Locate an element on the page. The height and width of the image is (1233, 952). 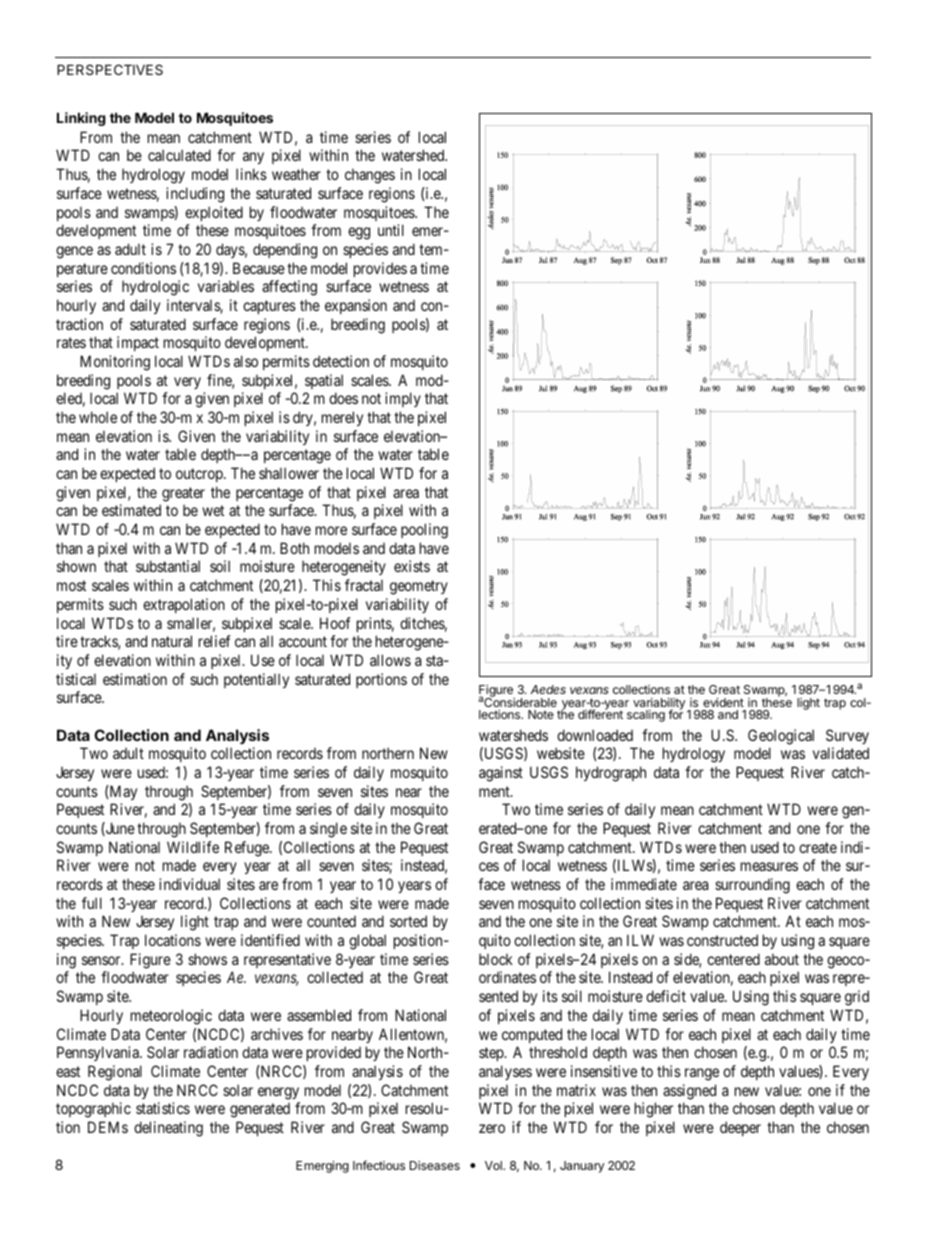
natural is located at coordinates (172, 641).
